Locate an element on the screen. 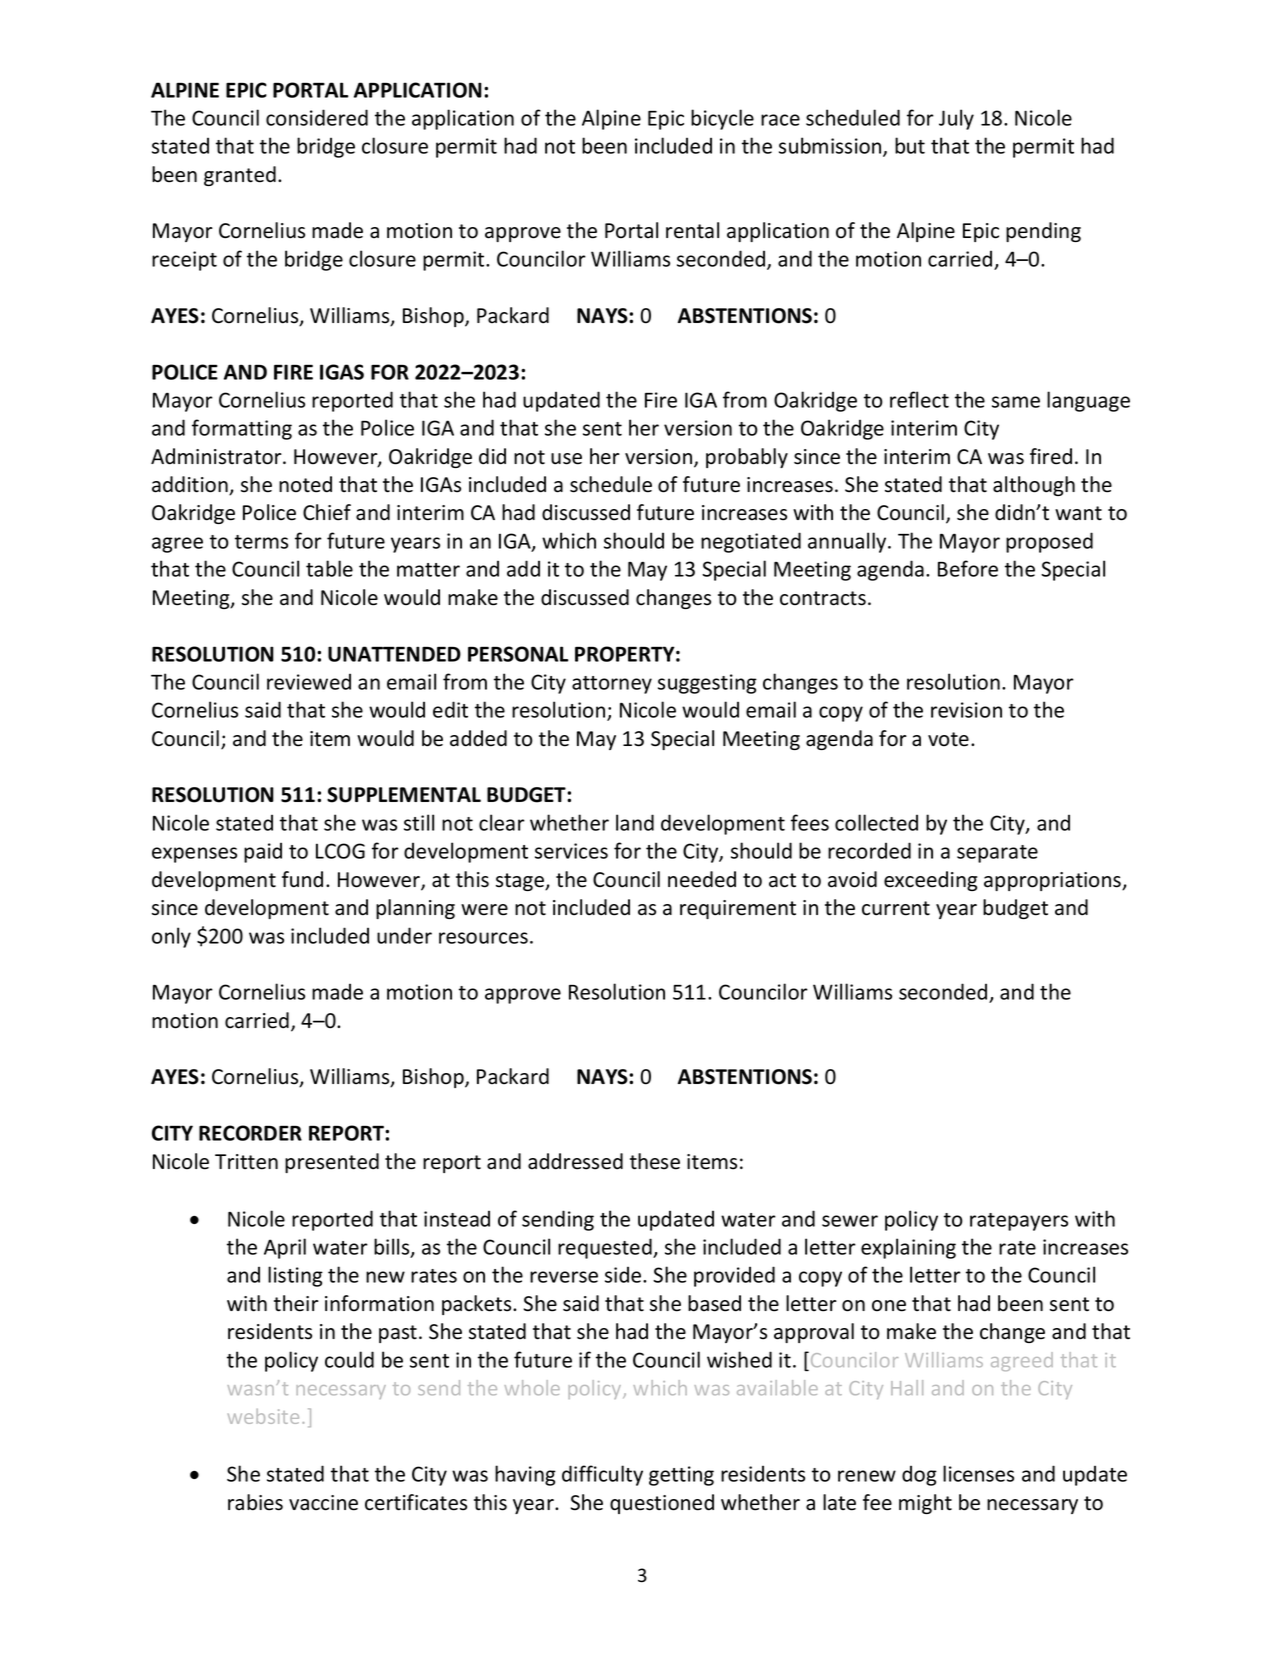  current is located at coordinates (896, 908).
